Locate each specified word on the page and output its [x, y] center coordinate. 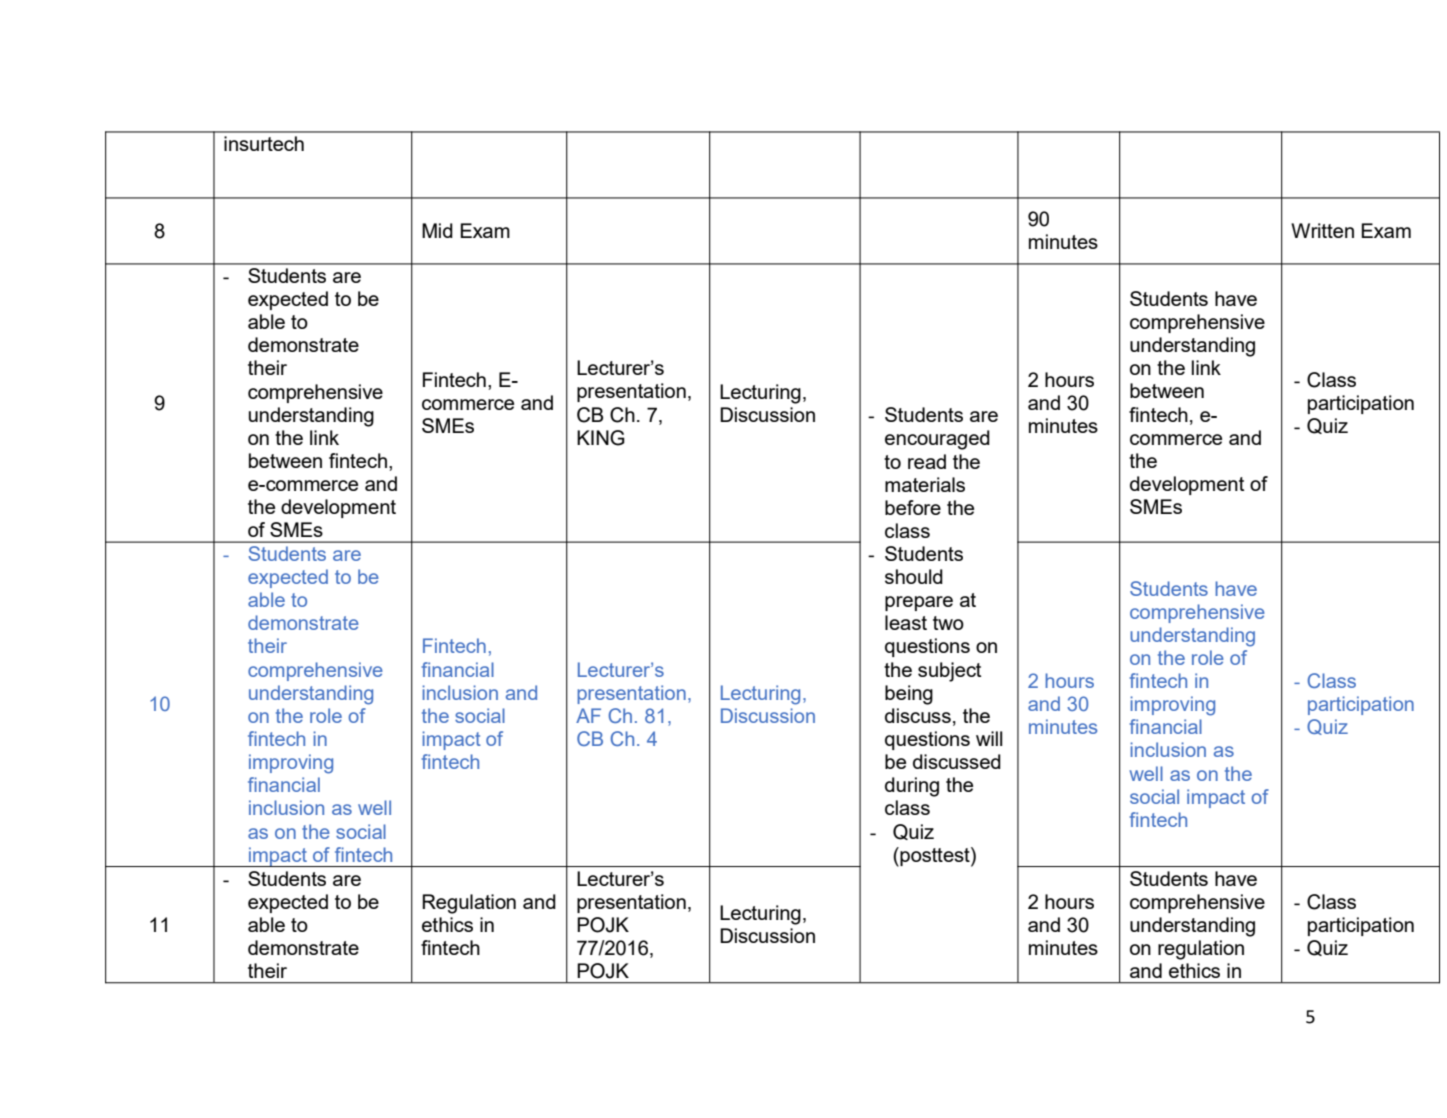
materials [925, 484]
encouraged [937, 440]
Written [1322, 230]
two [948, 623]
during [912, 787]
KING [601, 438]
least [906, 622]
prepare [919, 603]
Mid [437, 230]
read [927, 461]
